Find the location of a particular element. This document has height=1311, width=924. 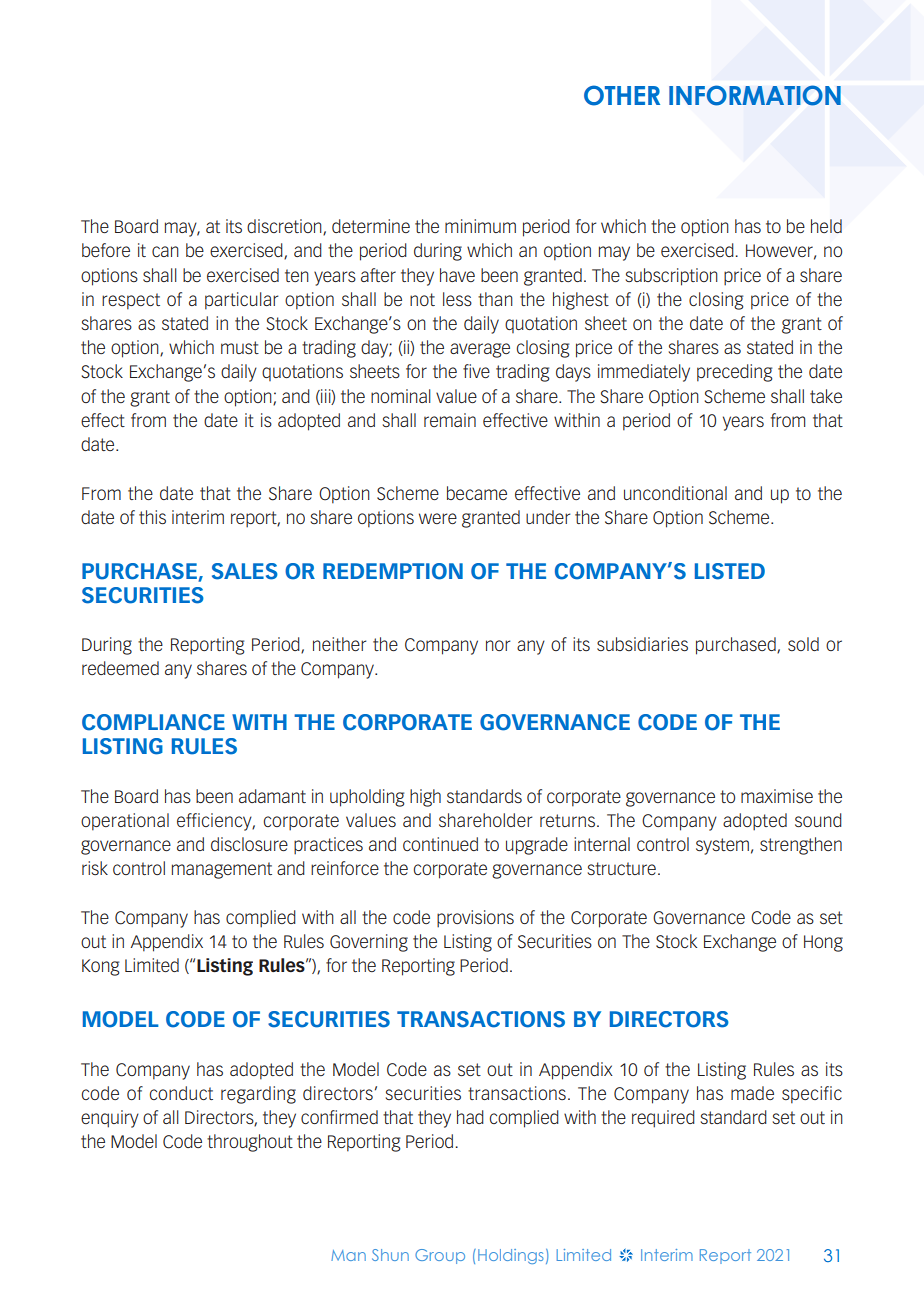

INFORMATION is located at coordinates (755, 95).
